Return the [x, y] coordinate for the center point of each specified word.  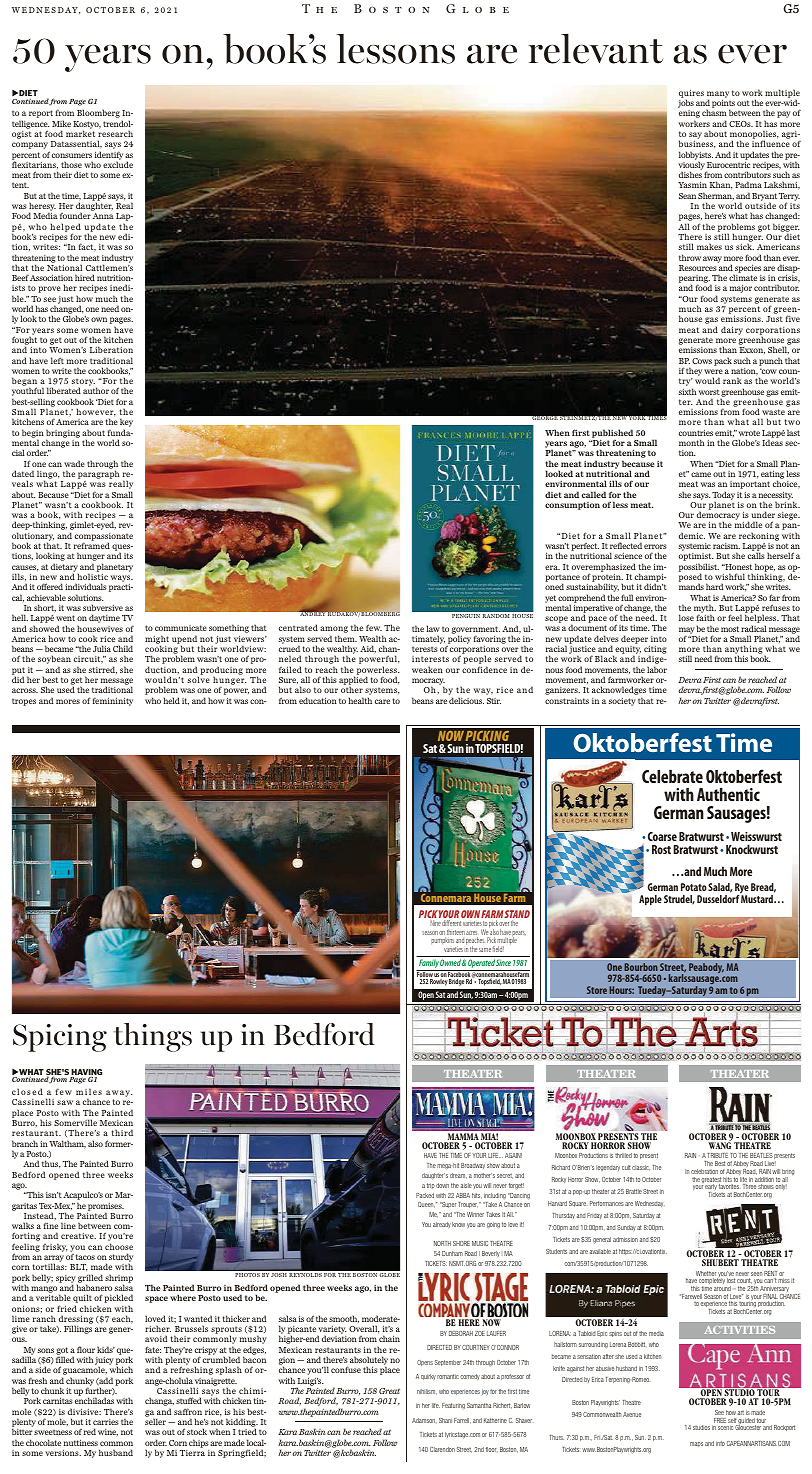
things [152, 1037]
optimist [696, 558]
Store [597, 990]
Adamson [424, 1420]
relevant [595, 48]
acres [472, 934]
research [115, 133]
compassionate [104, 538]
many [718, 95]
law [433, 628]
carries [106, 1422]
